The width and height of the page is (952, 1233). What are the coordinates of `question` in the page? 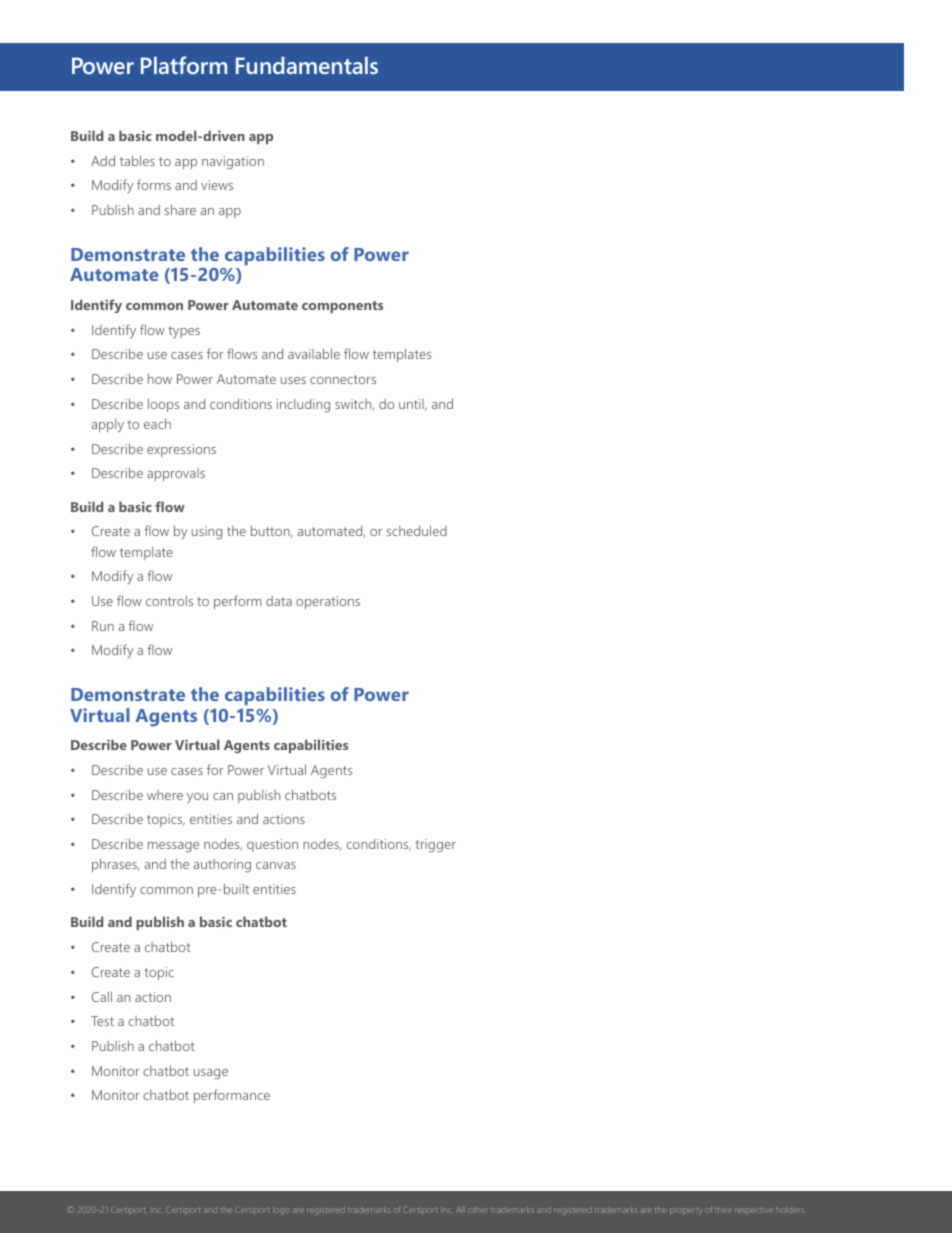 It's located at (272, 845).
